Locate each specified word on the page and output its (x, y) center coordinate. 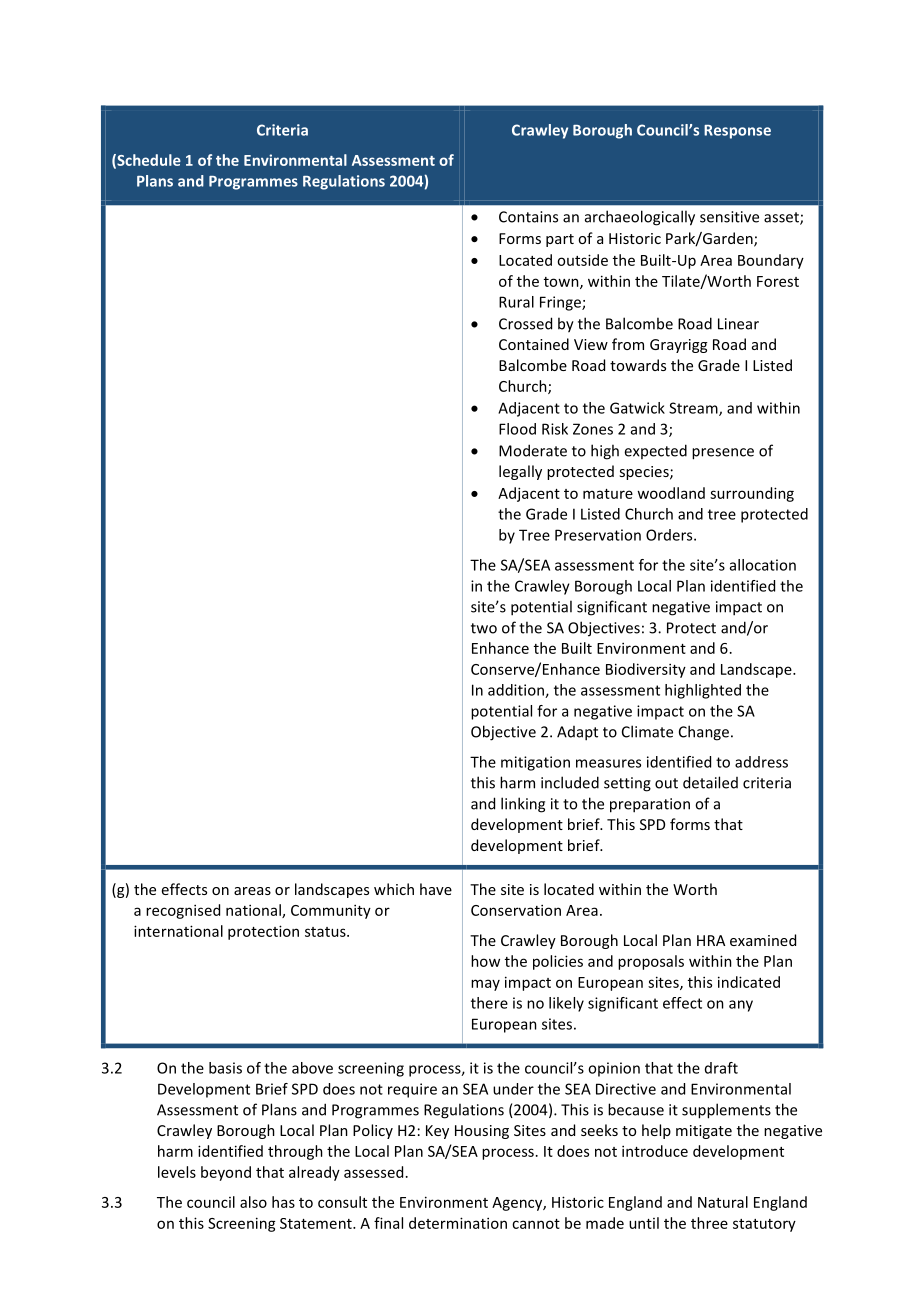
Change (704, 733)
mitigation (535, 763)
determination (458, 1223)
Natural (723, 1202)
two (484, 628)
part (560, 240)
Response (737, 132)
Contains (528, 217)
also (253, 1202)
